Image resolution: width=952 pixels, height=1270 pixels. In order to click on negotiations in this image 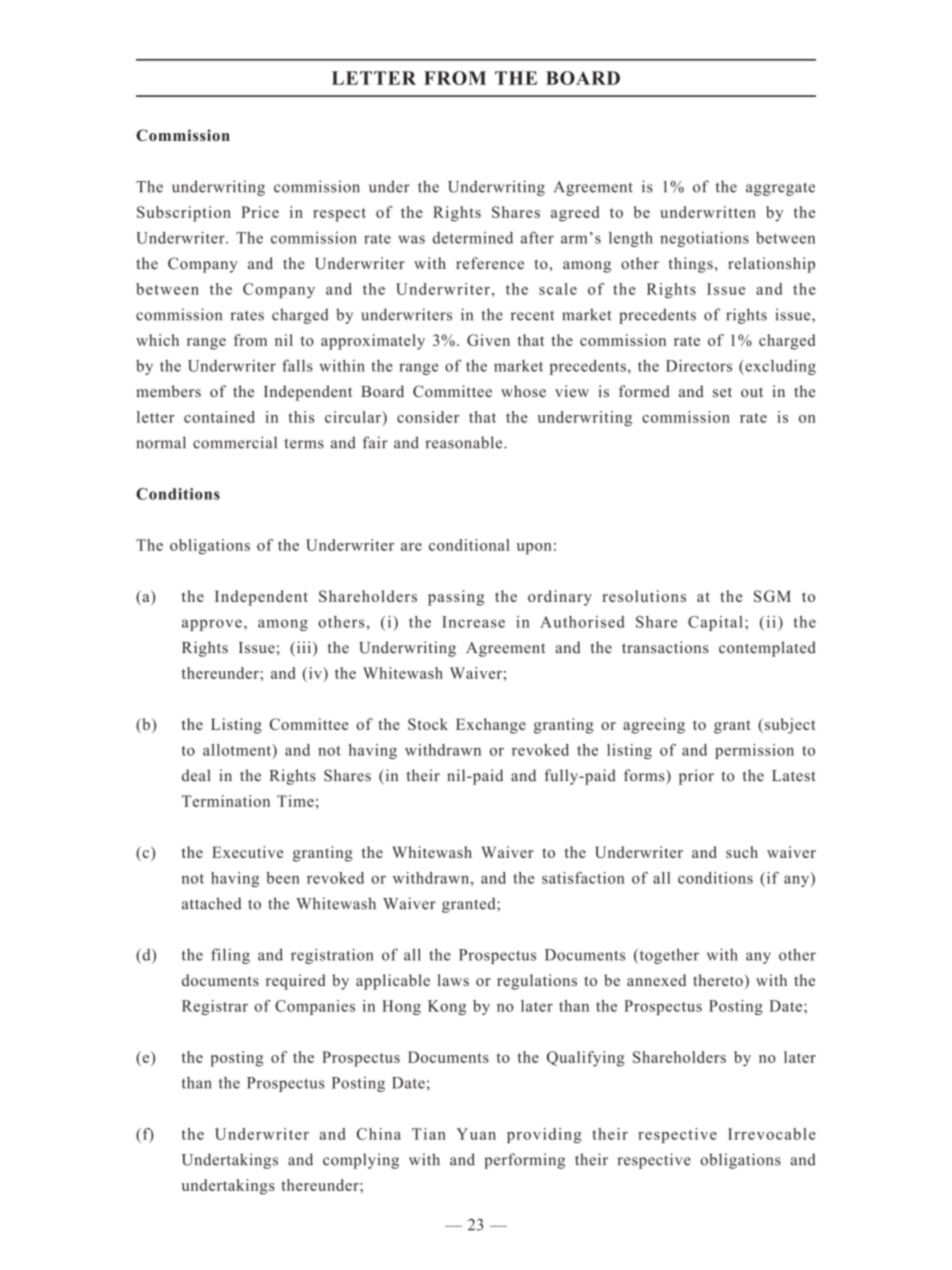, I will do `click(704, 239)`.
